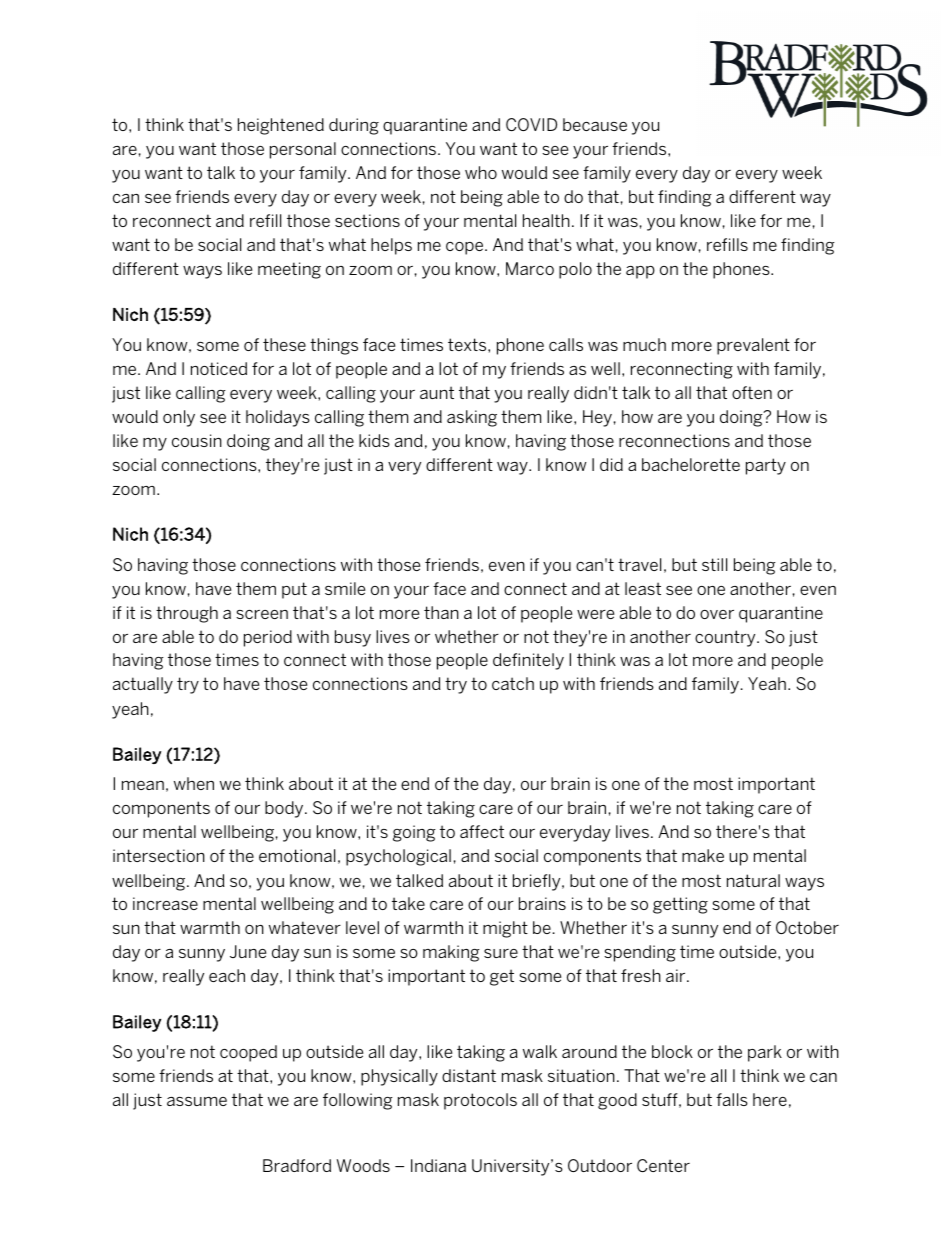 Image resolution: width=952 pixels, height=1233 pixels. I want to click on bachelorette, so click(691, 464).
